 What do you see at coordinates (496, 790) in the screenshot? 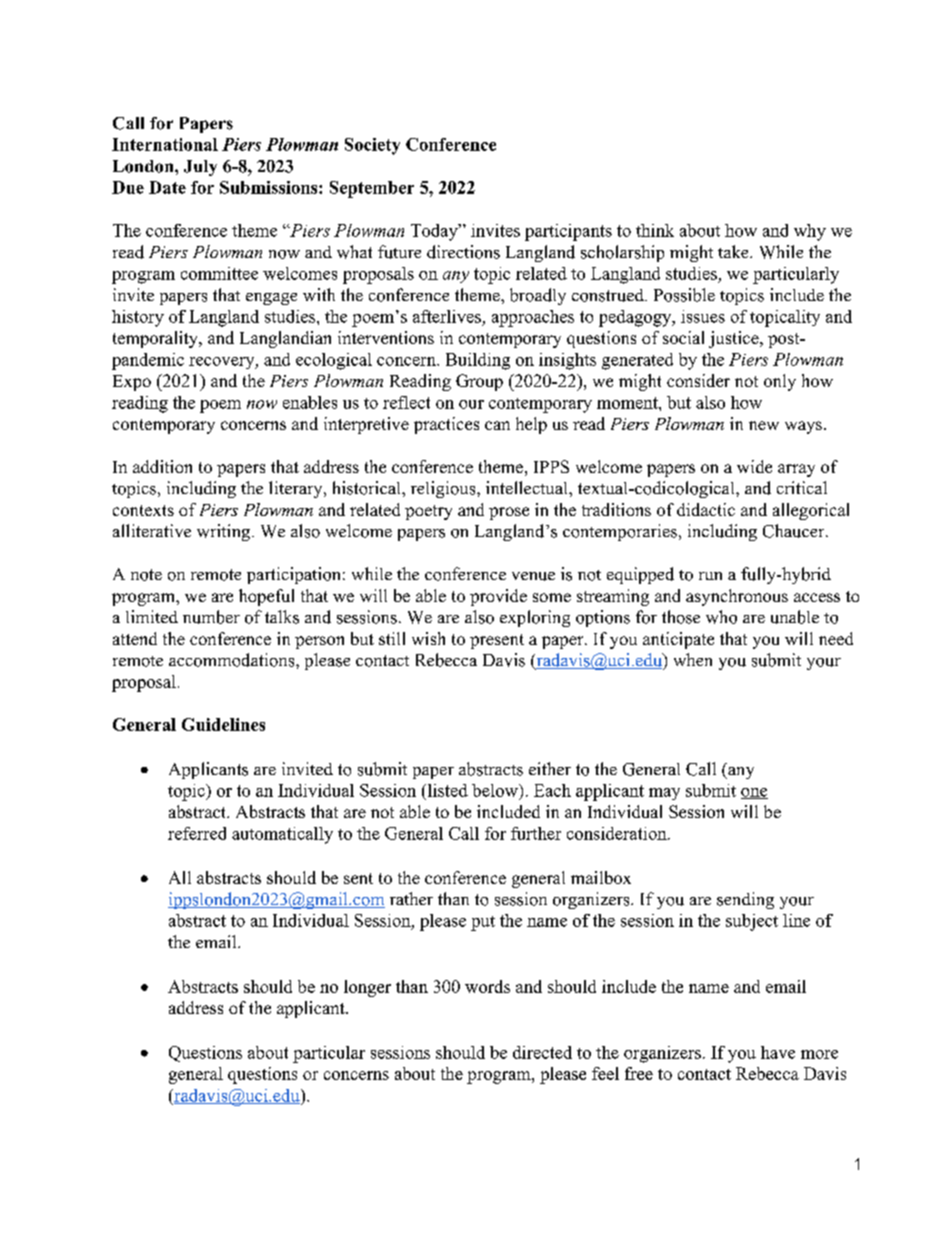
I see `below` at bounding box center [496, 790].
